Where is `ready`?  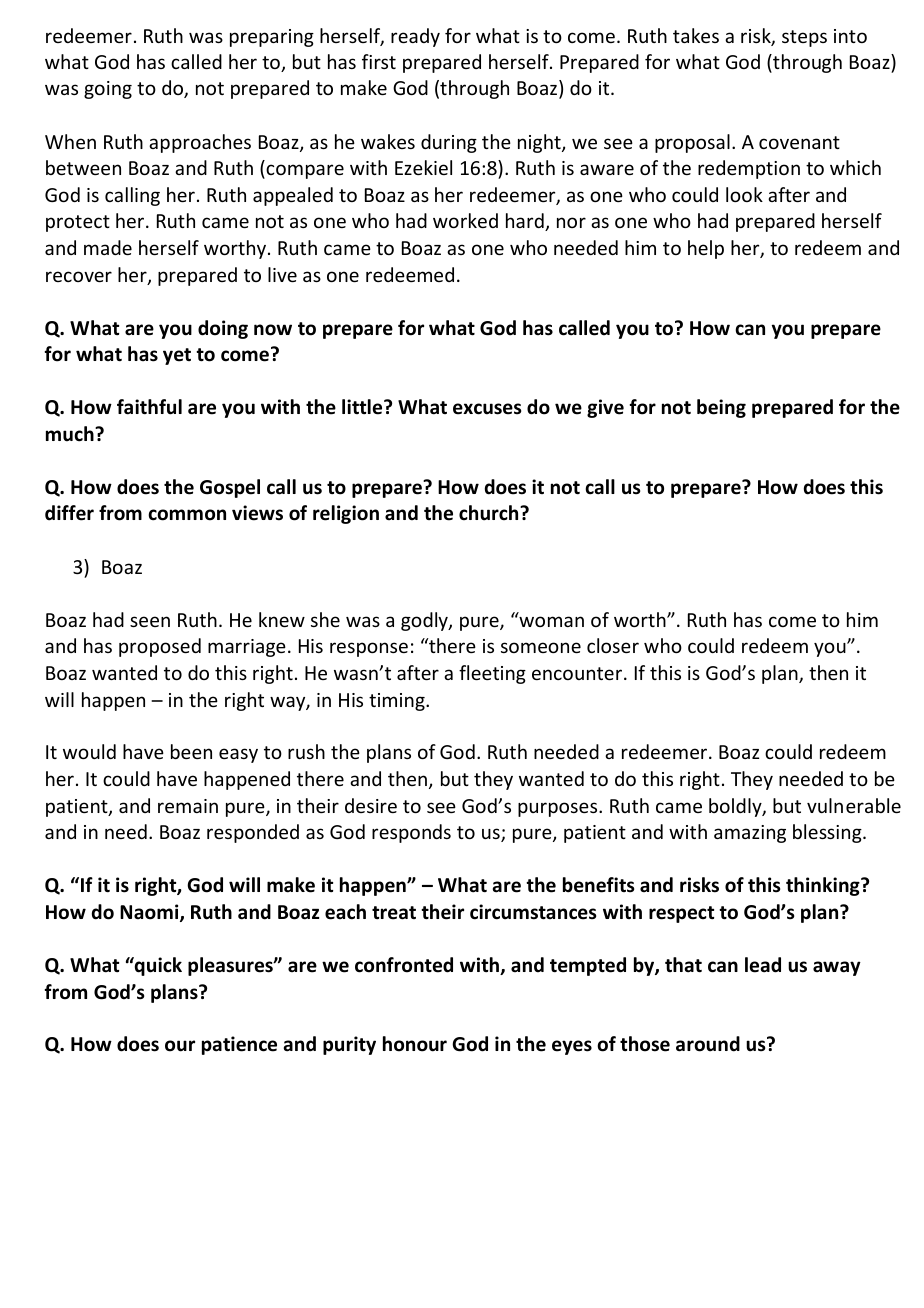
ready is located at coordinates (415, 37).
